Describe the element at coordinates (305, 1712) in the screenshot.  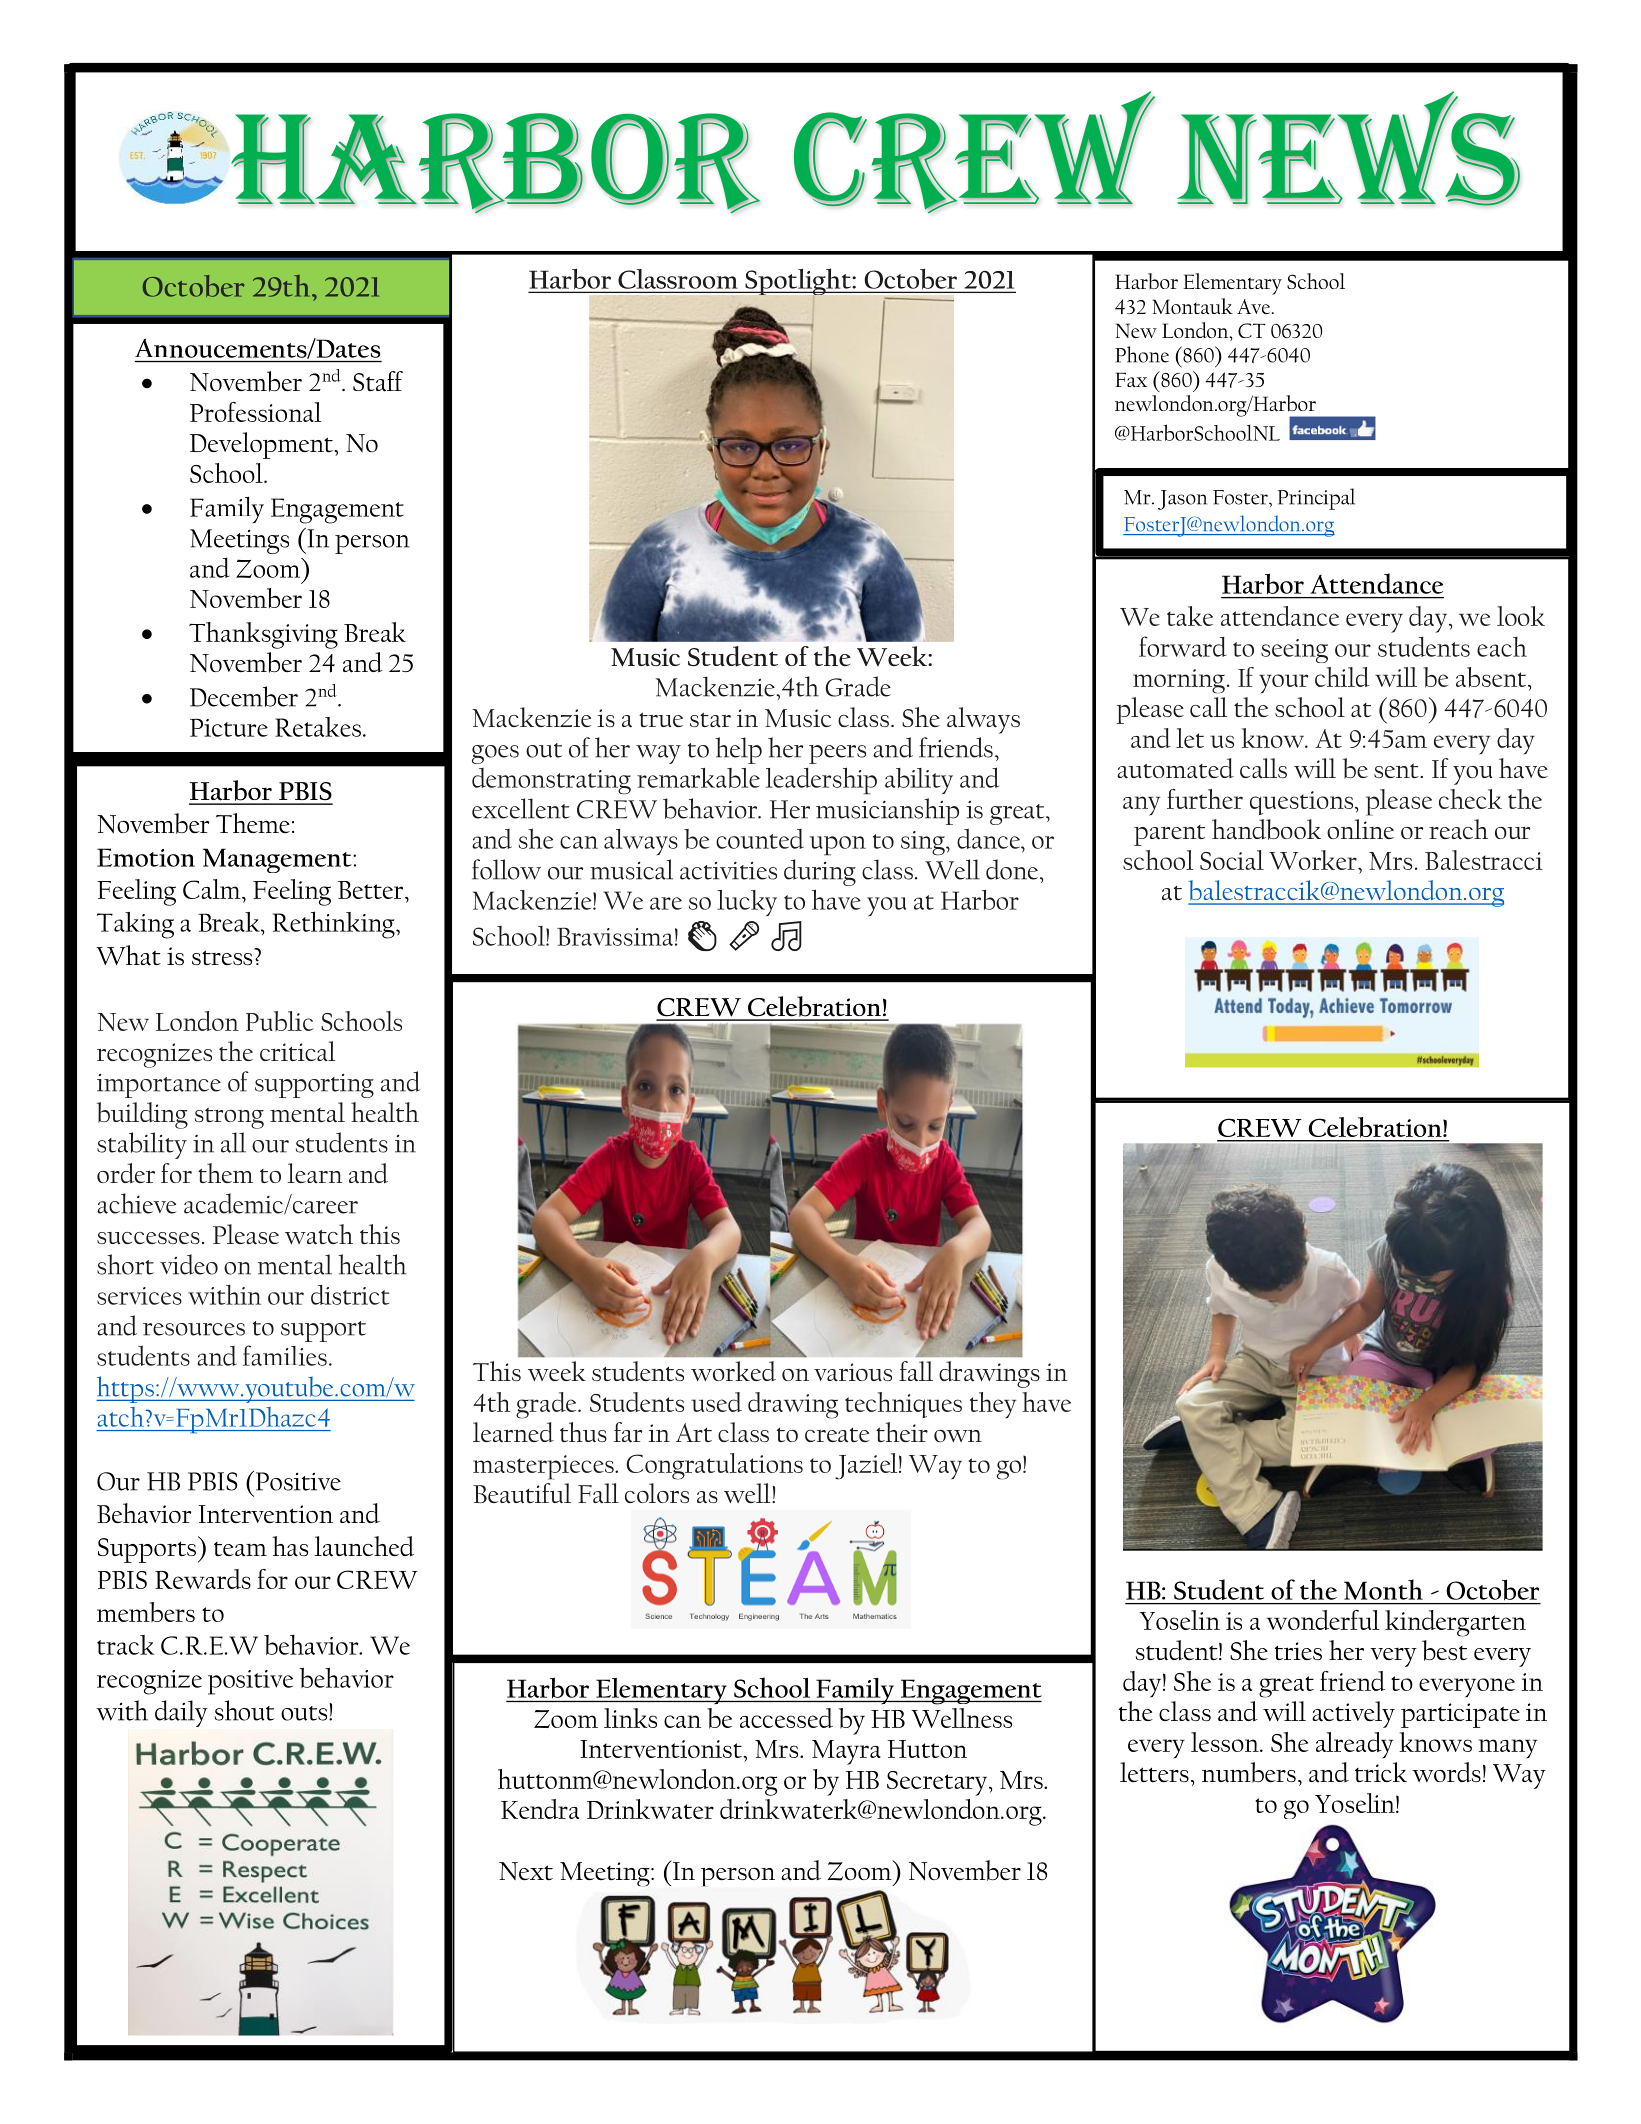
I see `outs` at that location.
